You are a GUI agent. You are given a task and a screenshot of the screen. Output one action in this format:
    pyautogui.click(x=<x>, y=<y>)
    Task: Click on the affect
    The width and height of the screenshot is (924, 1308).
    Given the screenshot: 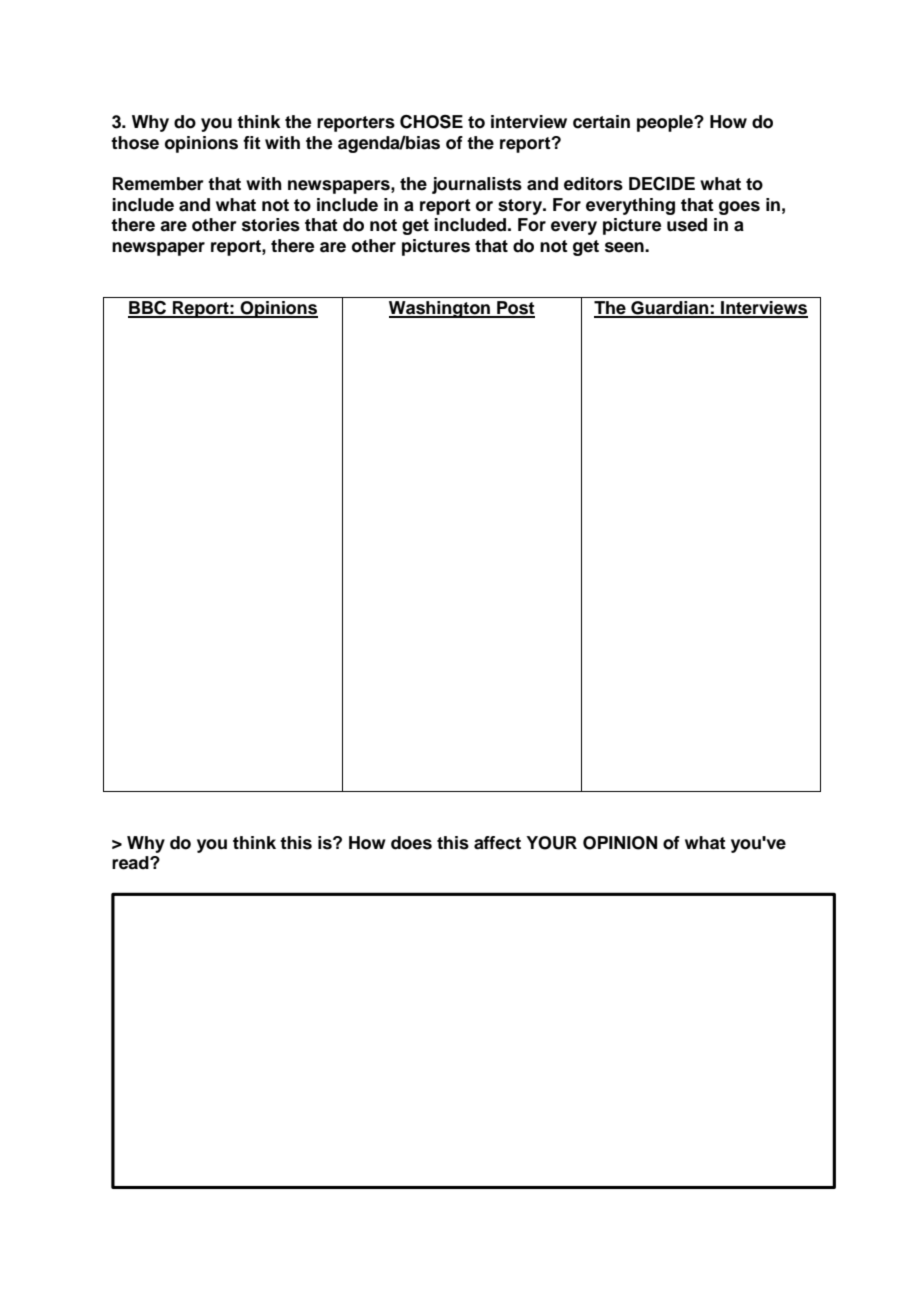 What is the action you would take?
    pyautogui.click(x=497, y=843)
